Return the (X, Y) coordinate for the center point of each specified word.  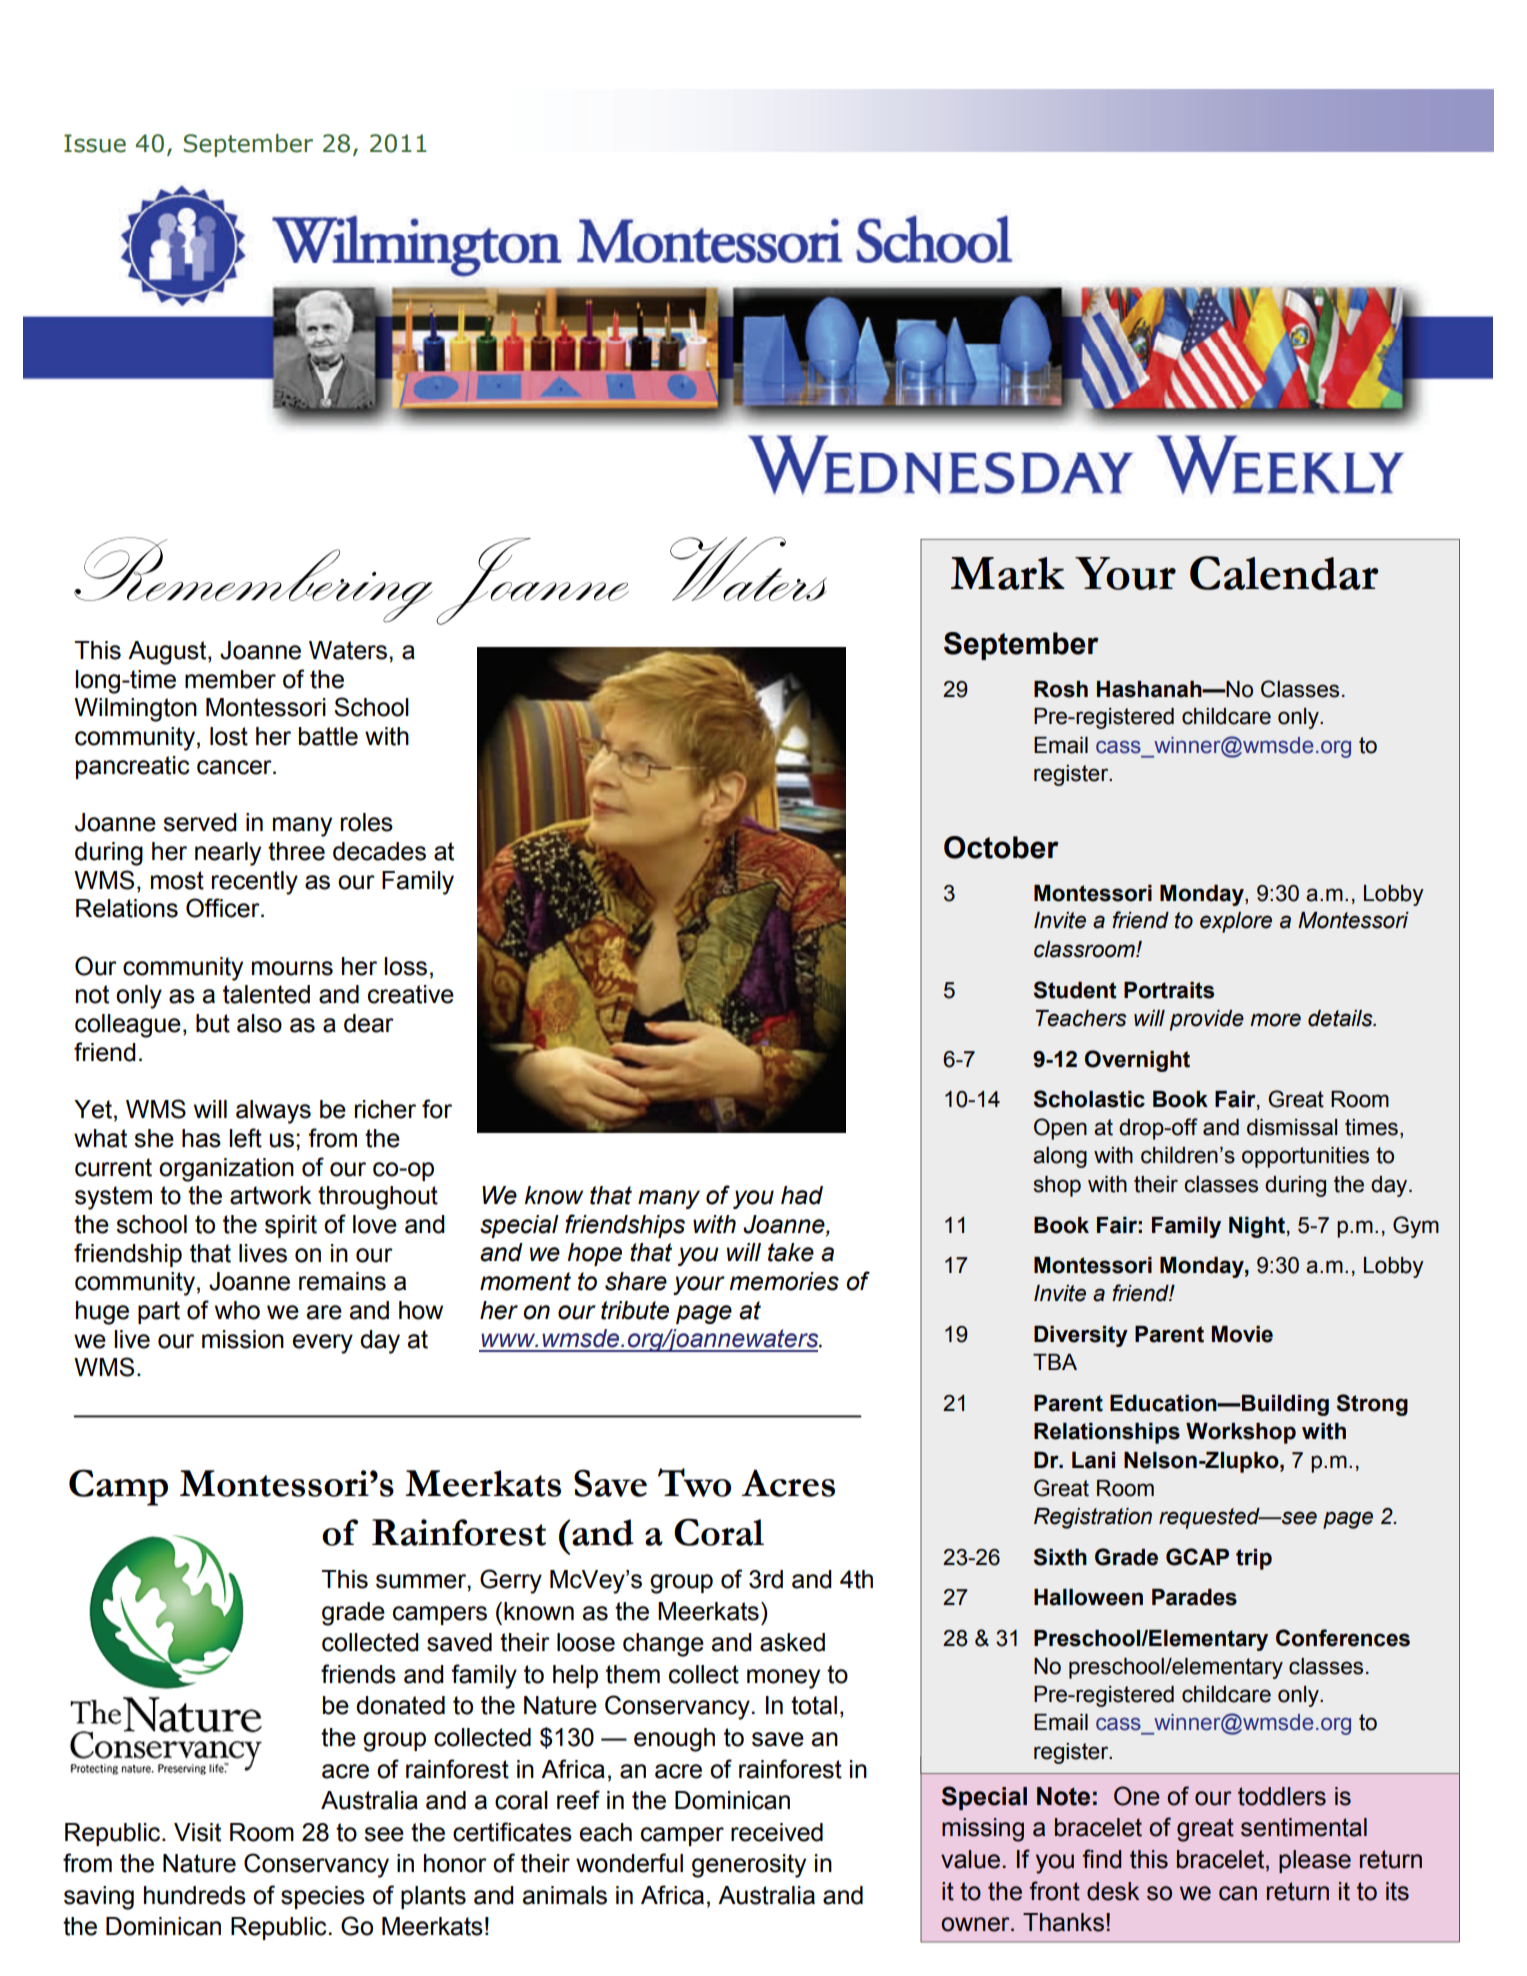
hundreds (195, 1895)
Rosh (1061, 689)
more (1275, 1020)
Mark (1008, 573)
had (802, 1195)
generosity (749, 1866)
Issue (95, 143)
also (259, 1023)
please (1315, 1861)
